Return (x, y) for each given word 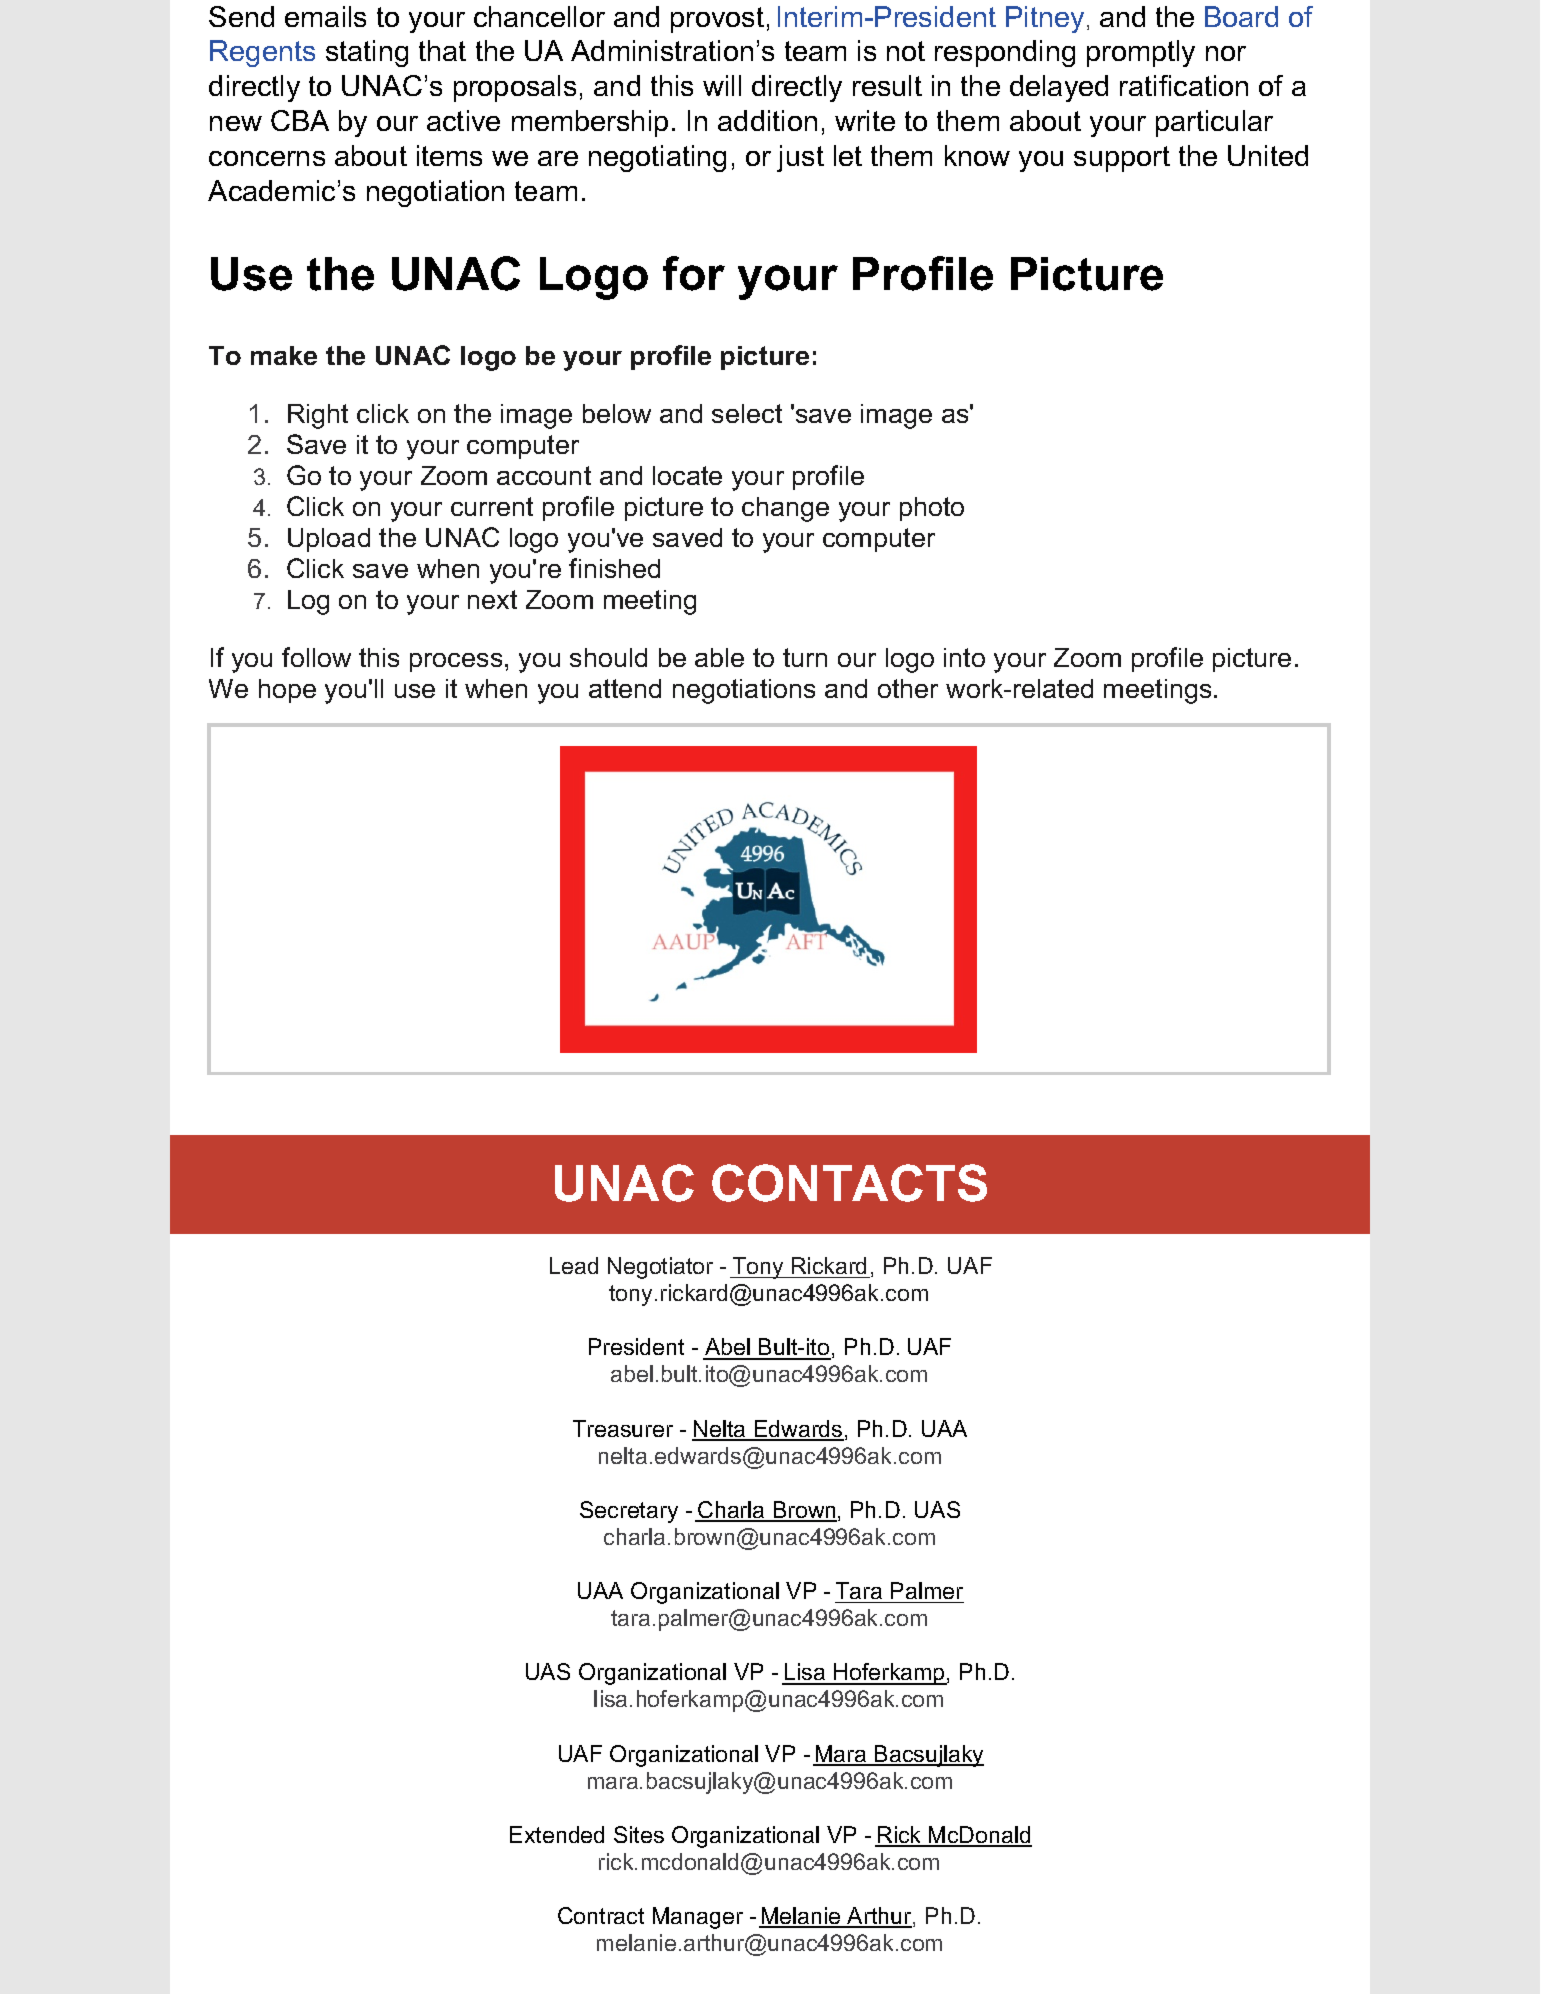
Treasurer (623, 1428)
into (964, 657)
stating (367, 53)
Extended (557, 1834)
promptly (1141, 53)
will (722, 85)
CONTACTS (849, 1183)
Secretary (629, 1512)
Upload (329, 540)
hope (287, 691)
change (785, 509)
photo (932, 509)
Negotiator (660, 1268)
